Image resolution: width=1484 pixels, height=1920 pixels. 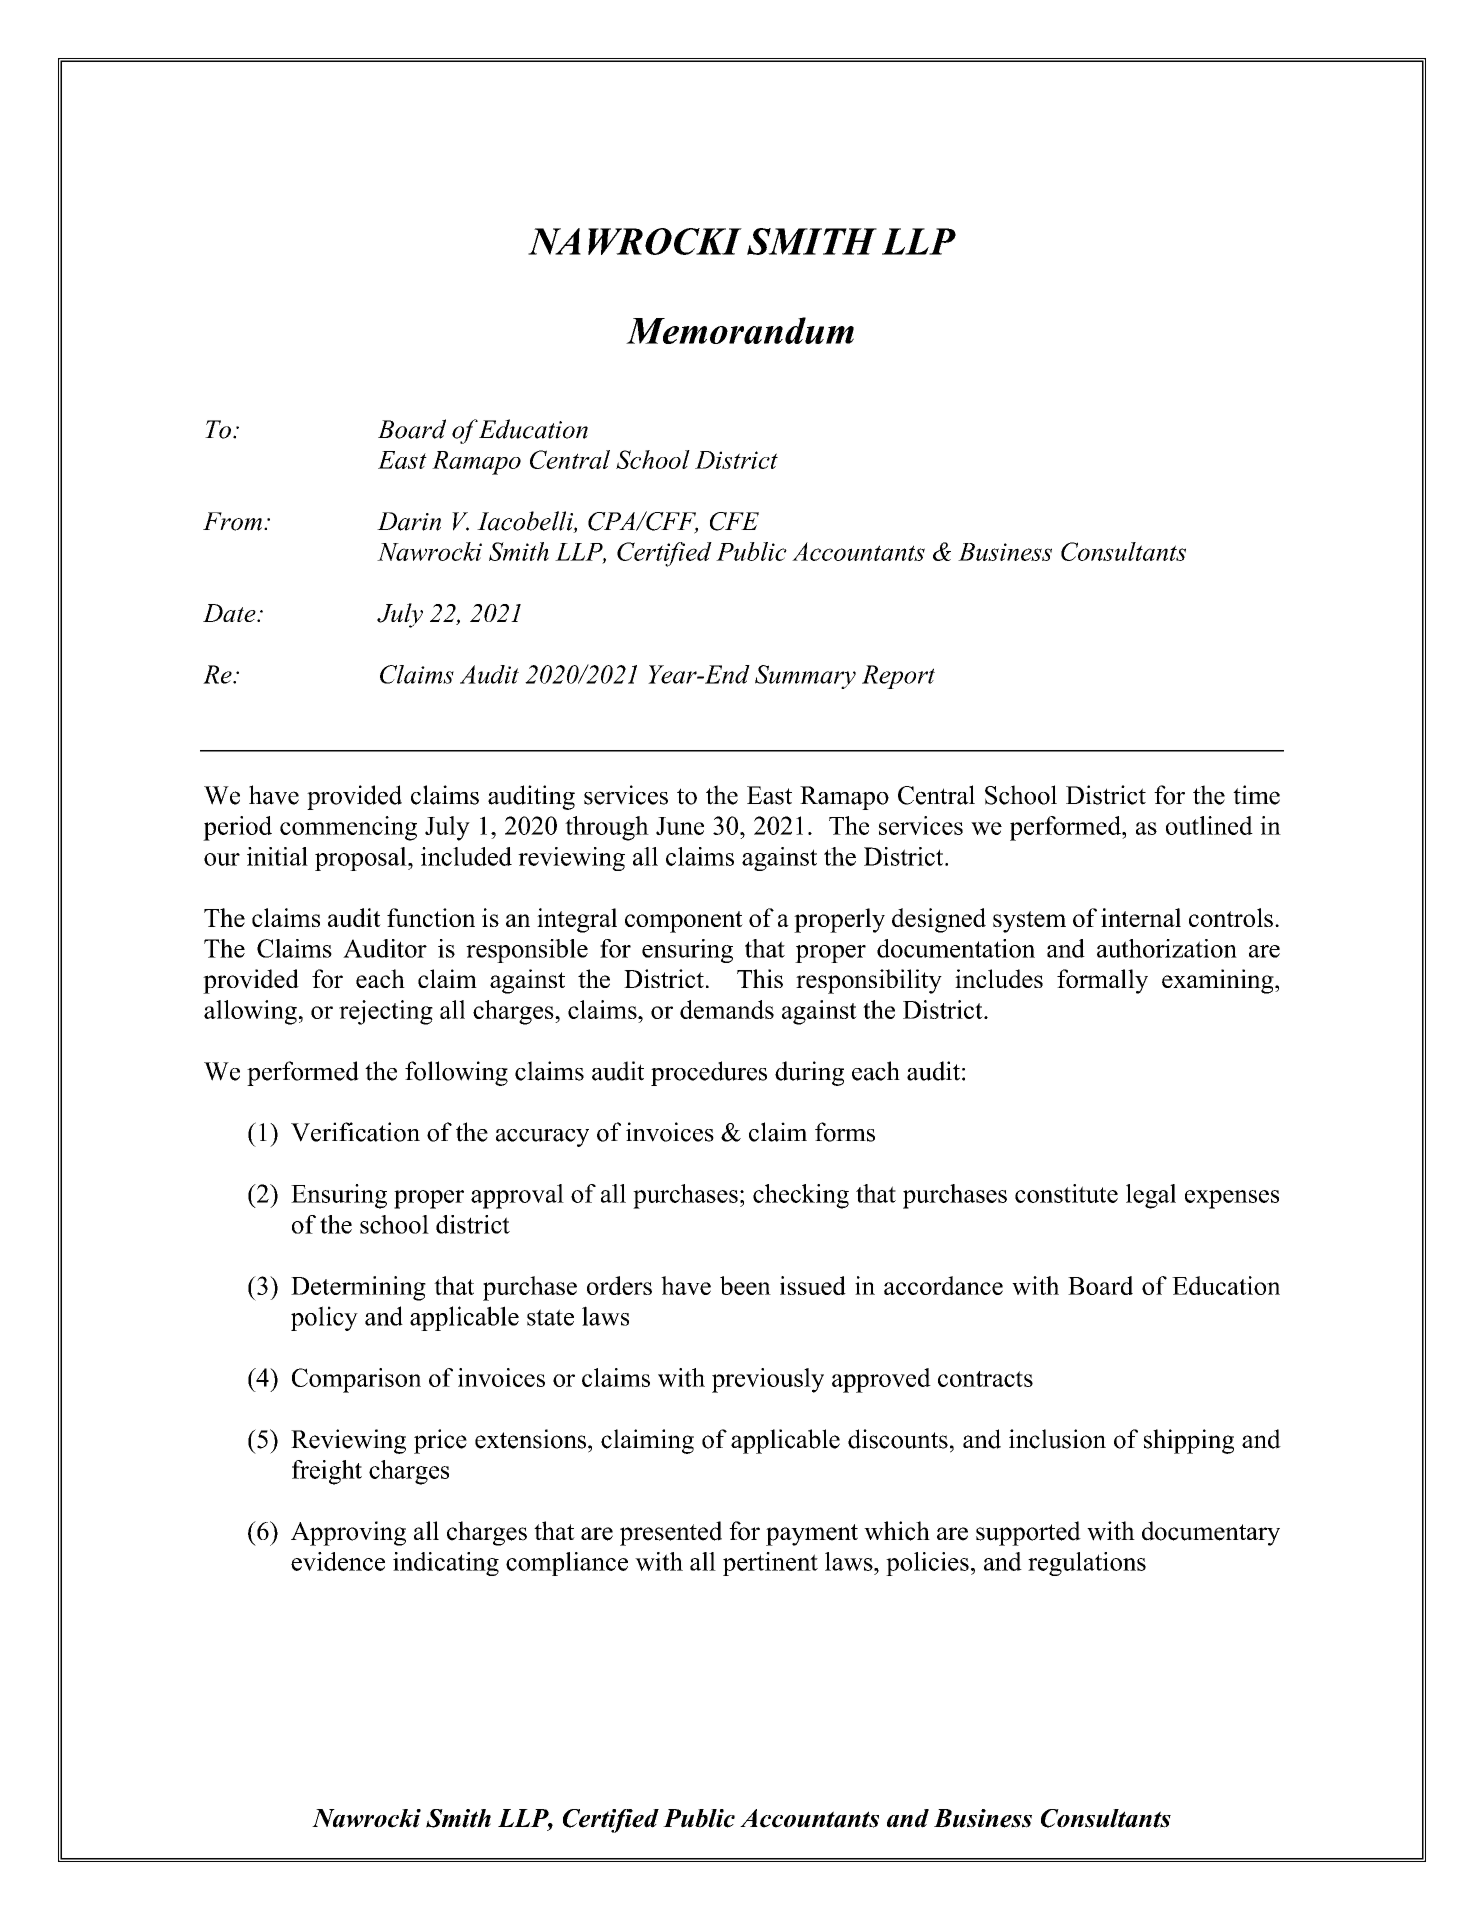 What do you see at coordinates (734, 521) in the screenshot?
I see `CFE` at bounding box center [734, 521].
